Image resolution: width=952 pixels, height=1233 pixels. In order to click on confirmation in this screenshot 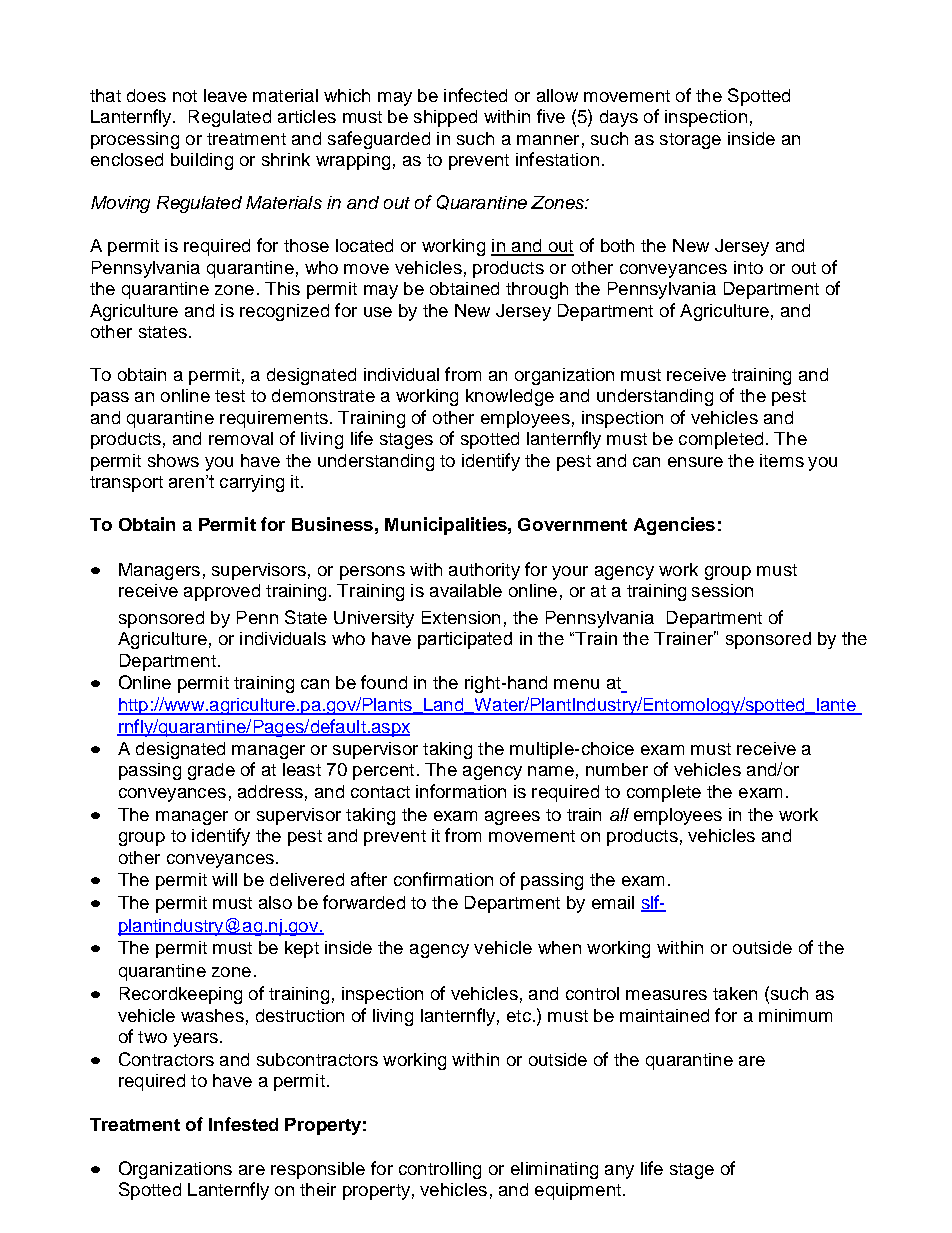, I will do `click(443, 879)`.
